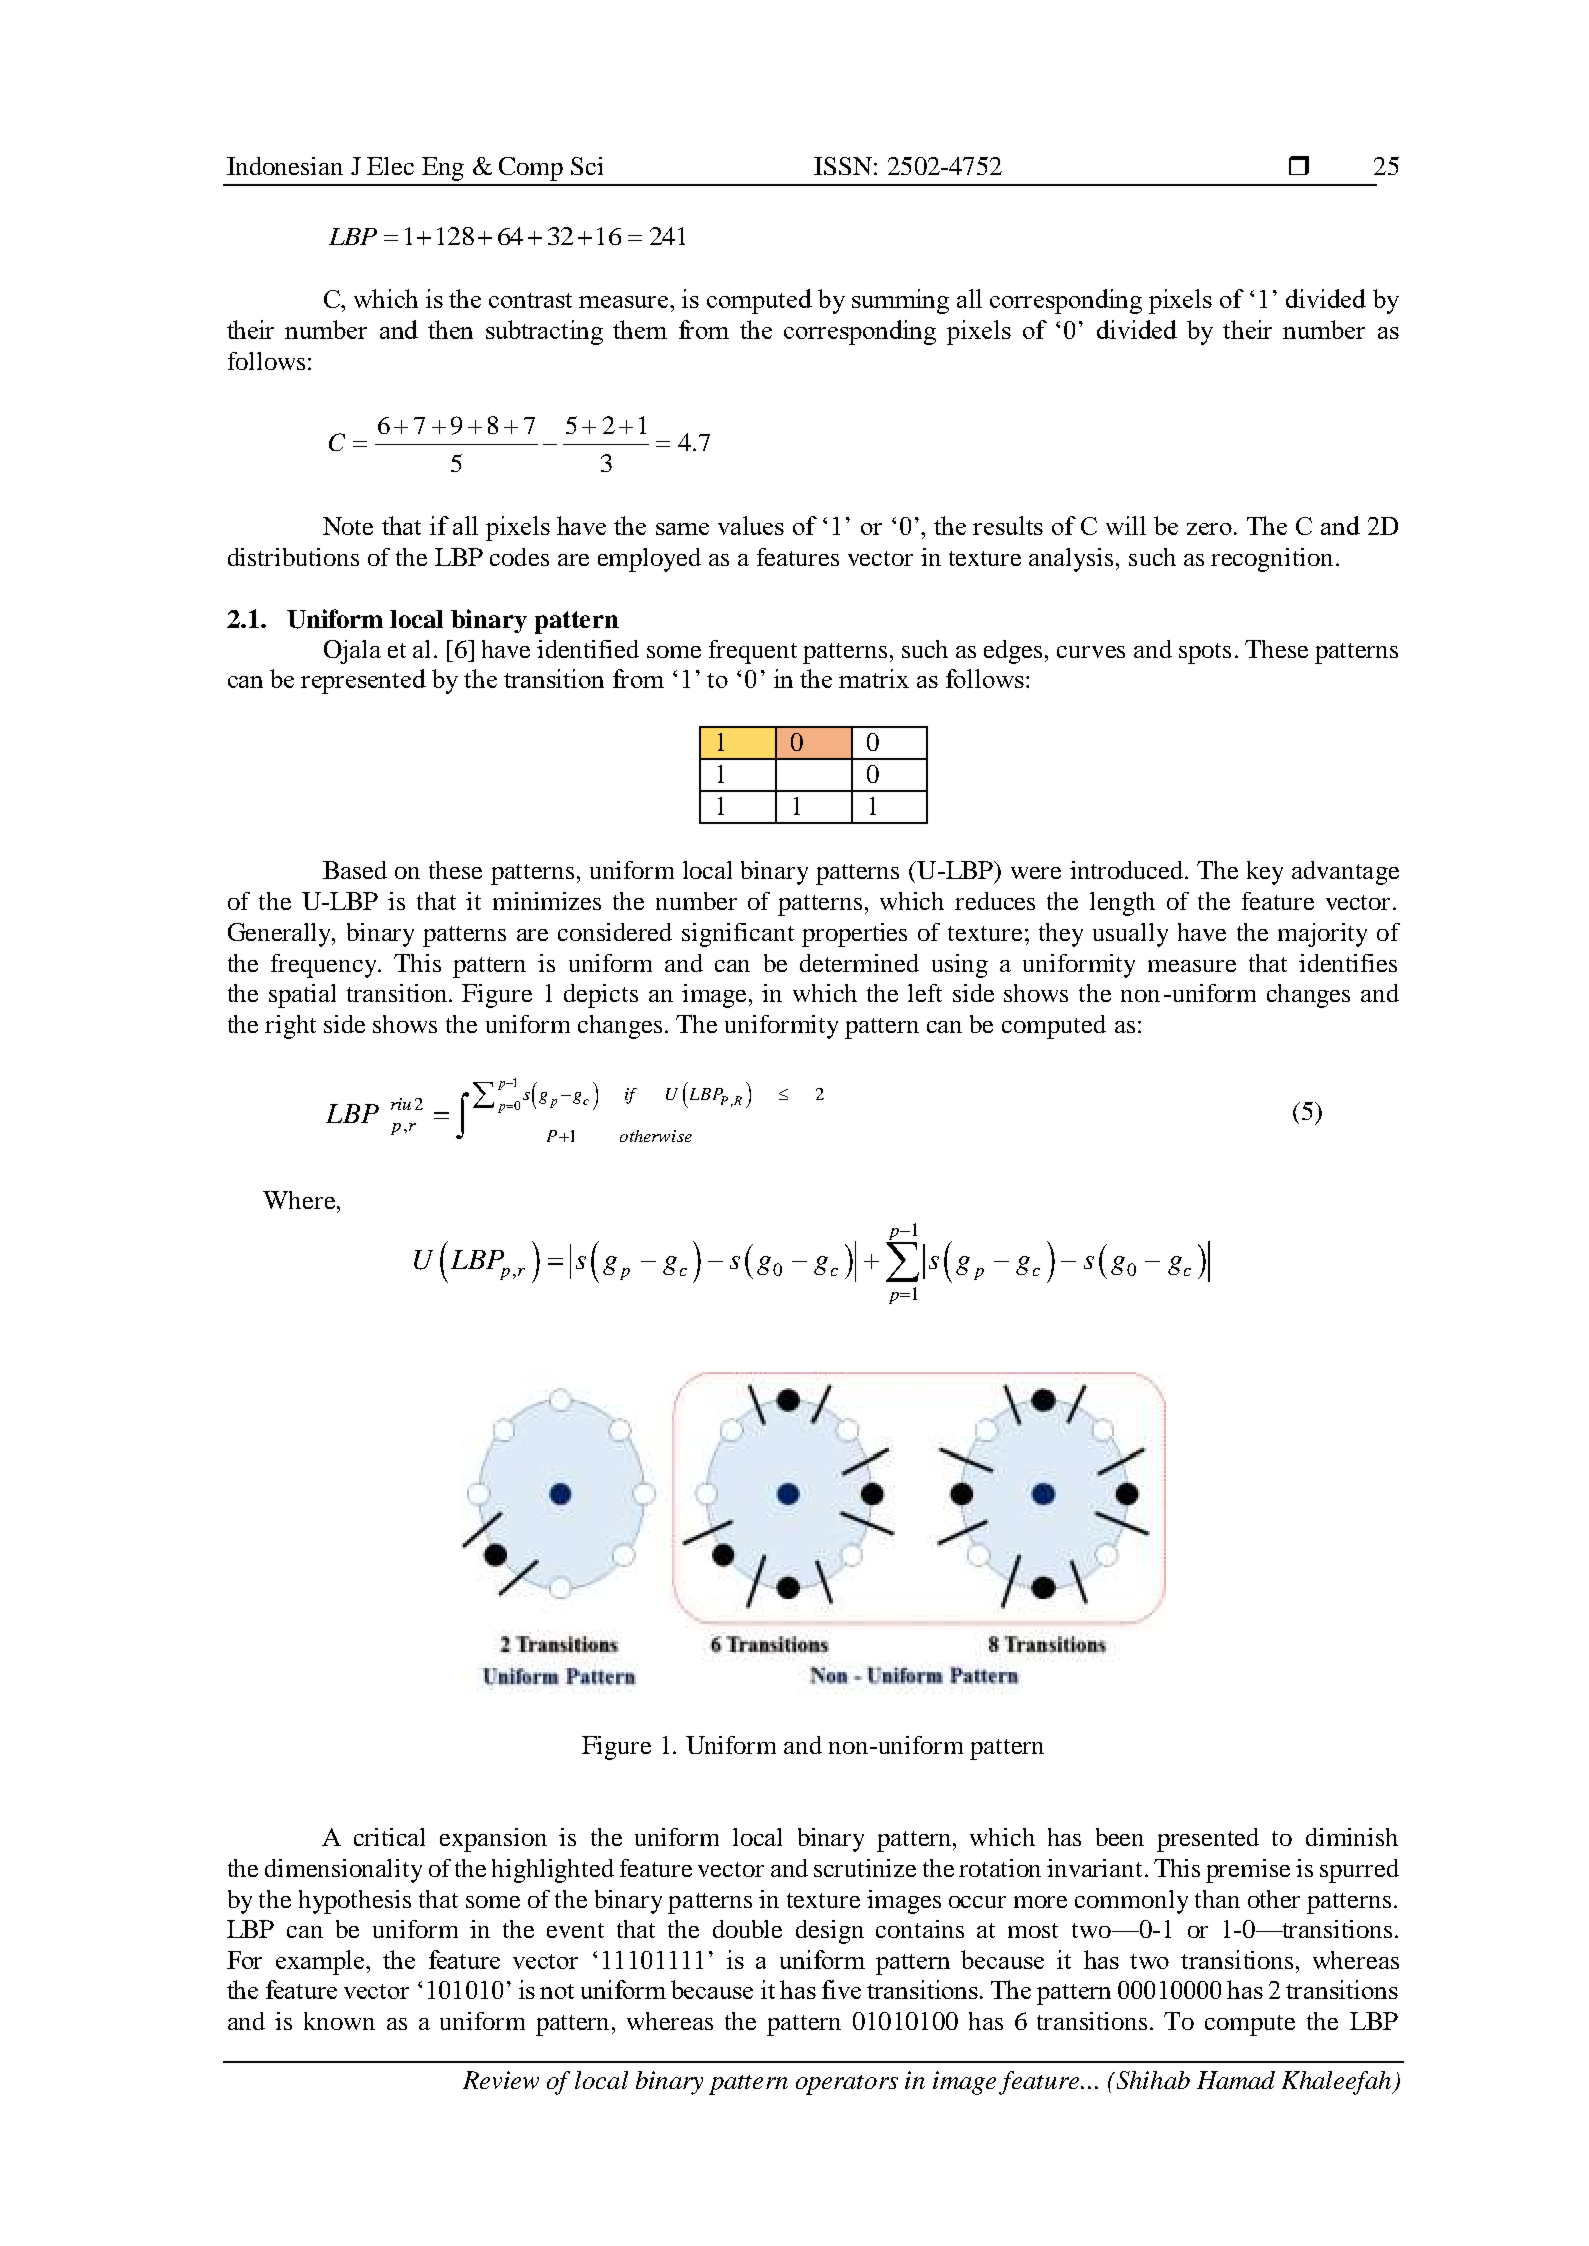 Image resolution: width=1589 pixels, height=2246 pixels. What do you see at coordinates (925, 993) in the screenshot?
I see `left` at bounding box center [925, 993].
